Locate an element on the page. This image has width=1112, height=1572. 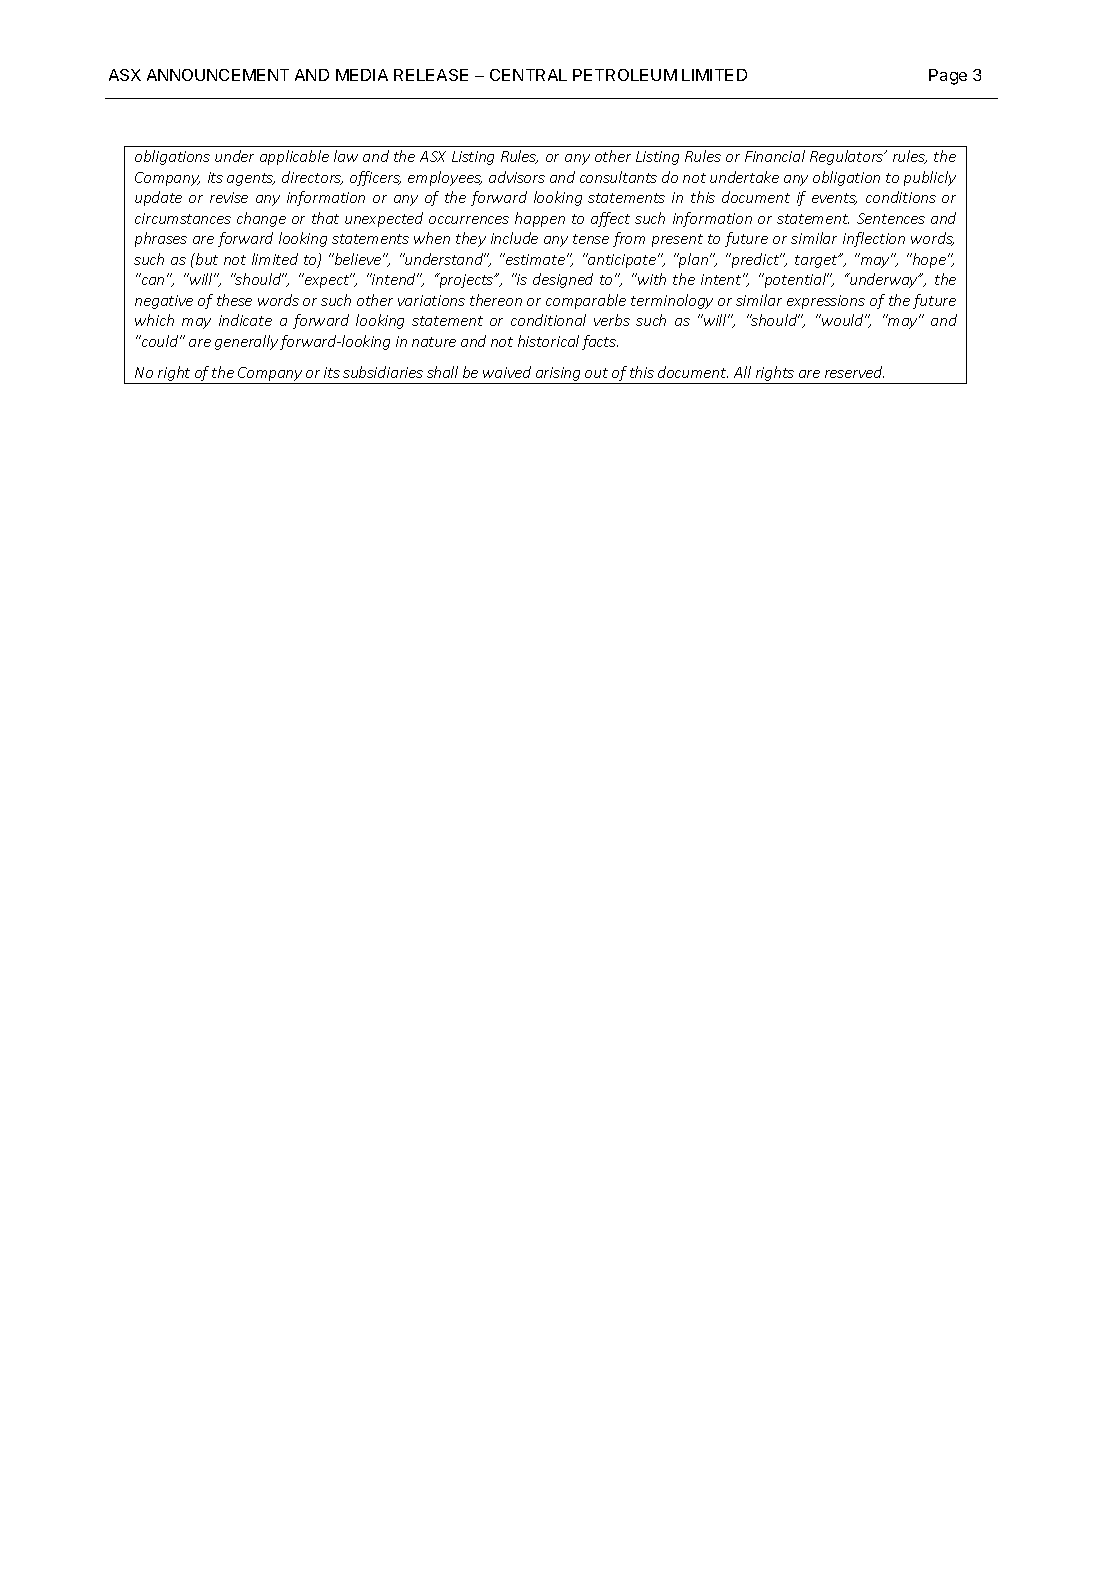
publicly is located at coordinates (930, 178).
